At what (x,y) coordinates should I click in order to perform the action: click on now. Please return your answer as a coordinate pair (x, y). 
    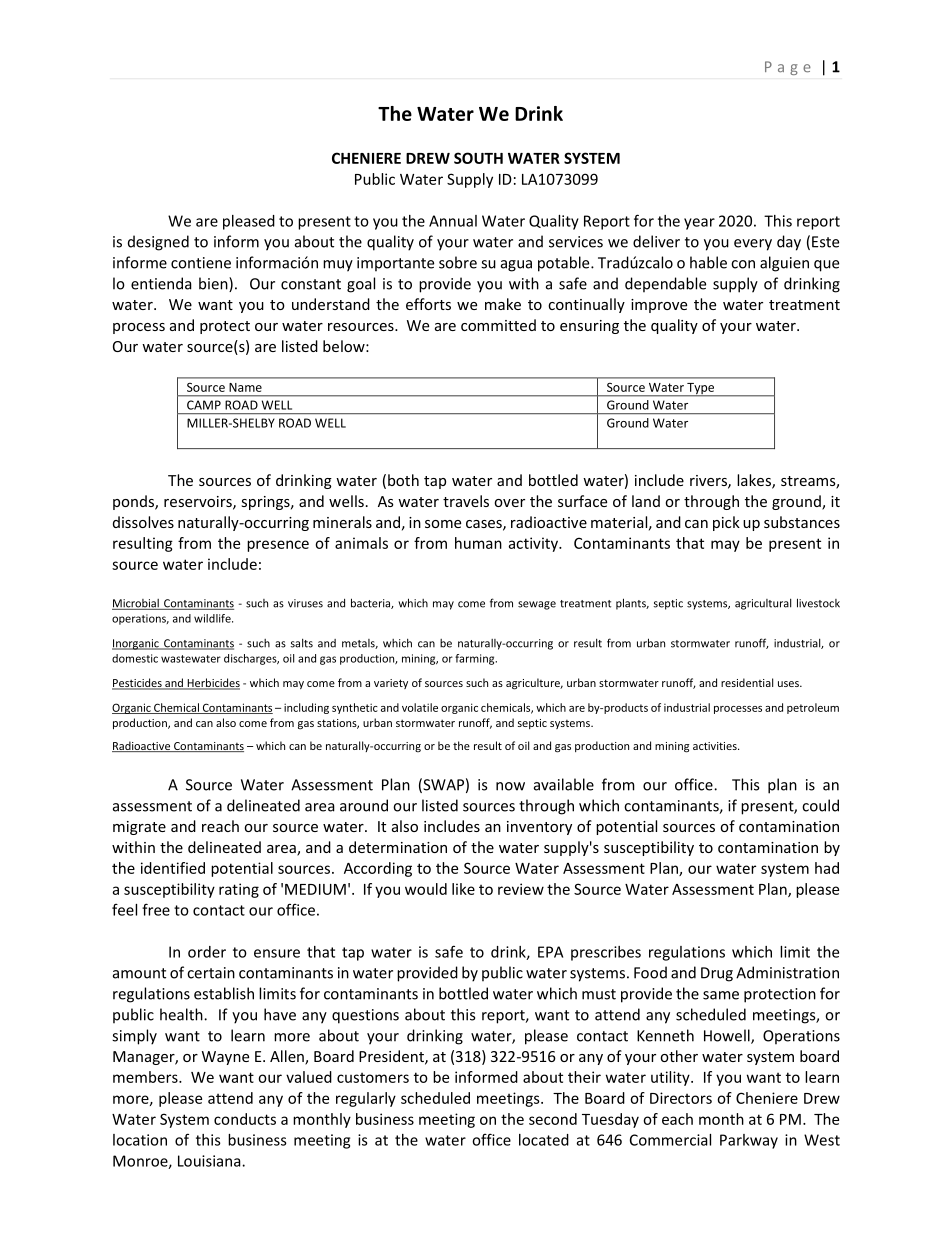
    Looking at the image, I should click on (510, 786).
